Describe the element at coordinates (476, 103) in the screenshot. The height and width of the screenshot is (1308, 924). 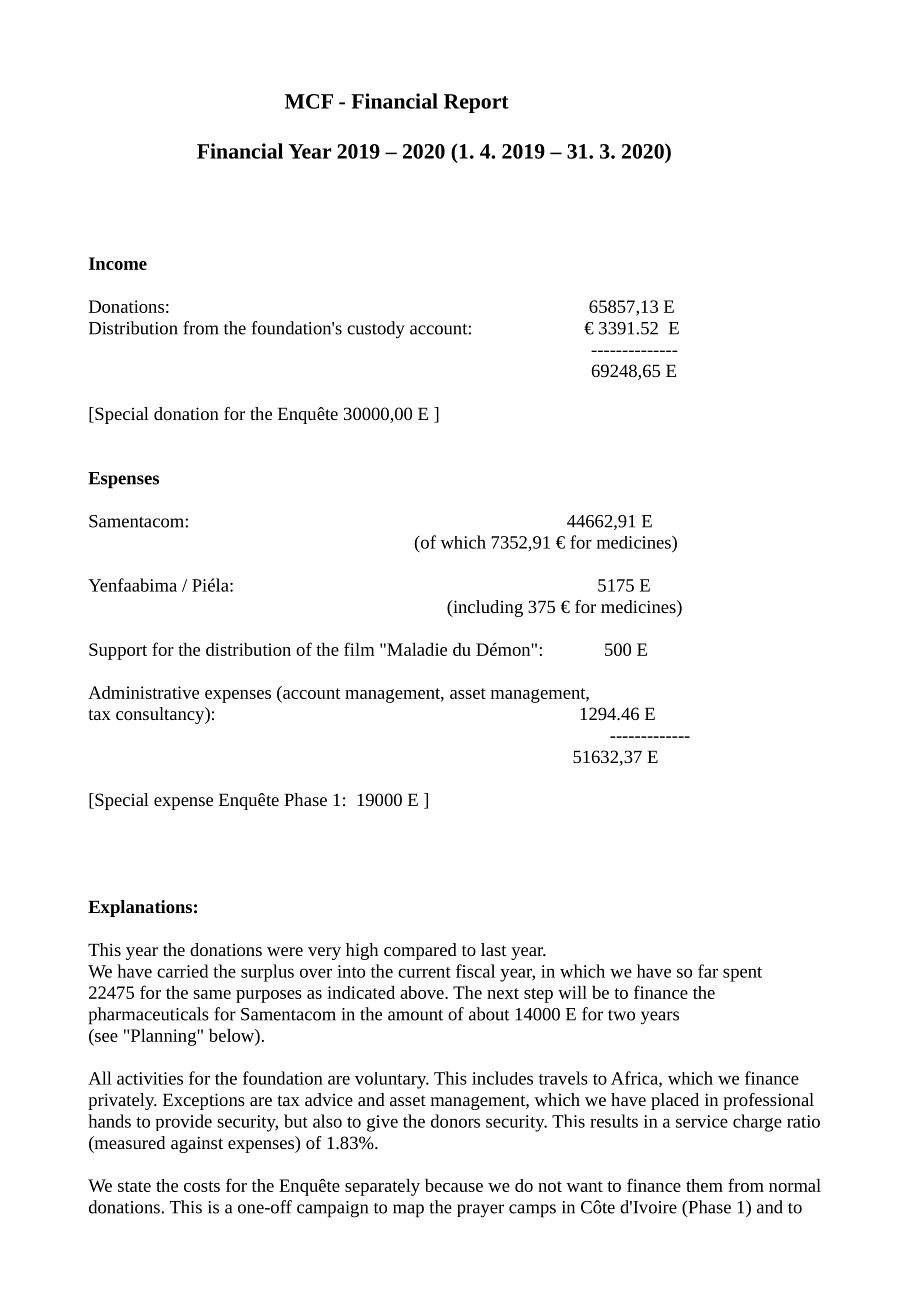
I see `Report` at that location.
